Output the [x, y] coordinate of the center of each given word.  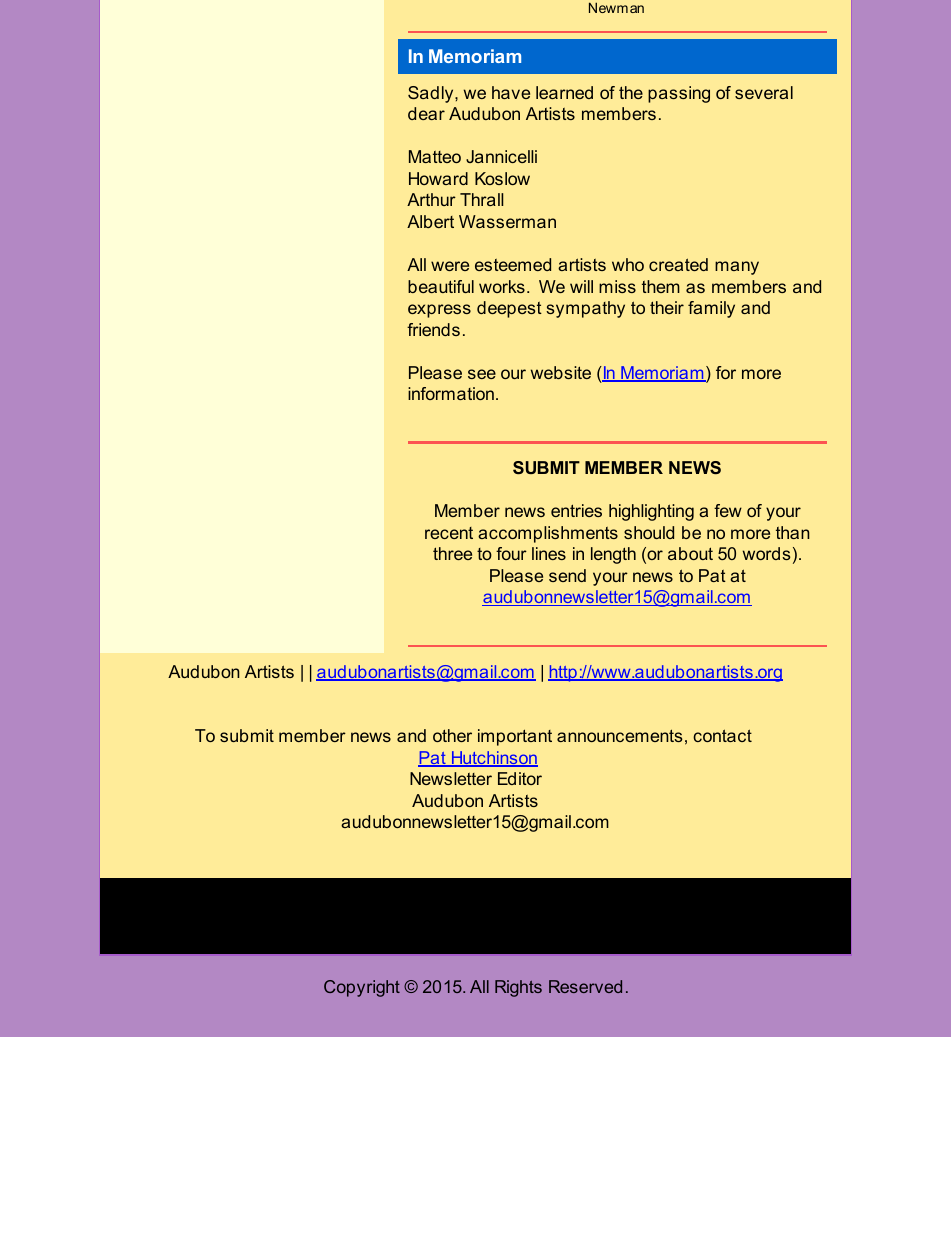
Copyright [362, 988]
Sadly [432, 94]
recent [449, 533]
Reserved [585, 986]
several [764, 92]
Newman [616, 7]
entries [576, 510]
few [728, 510]
